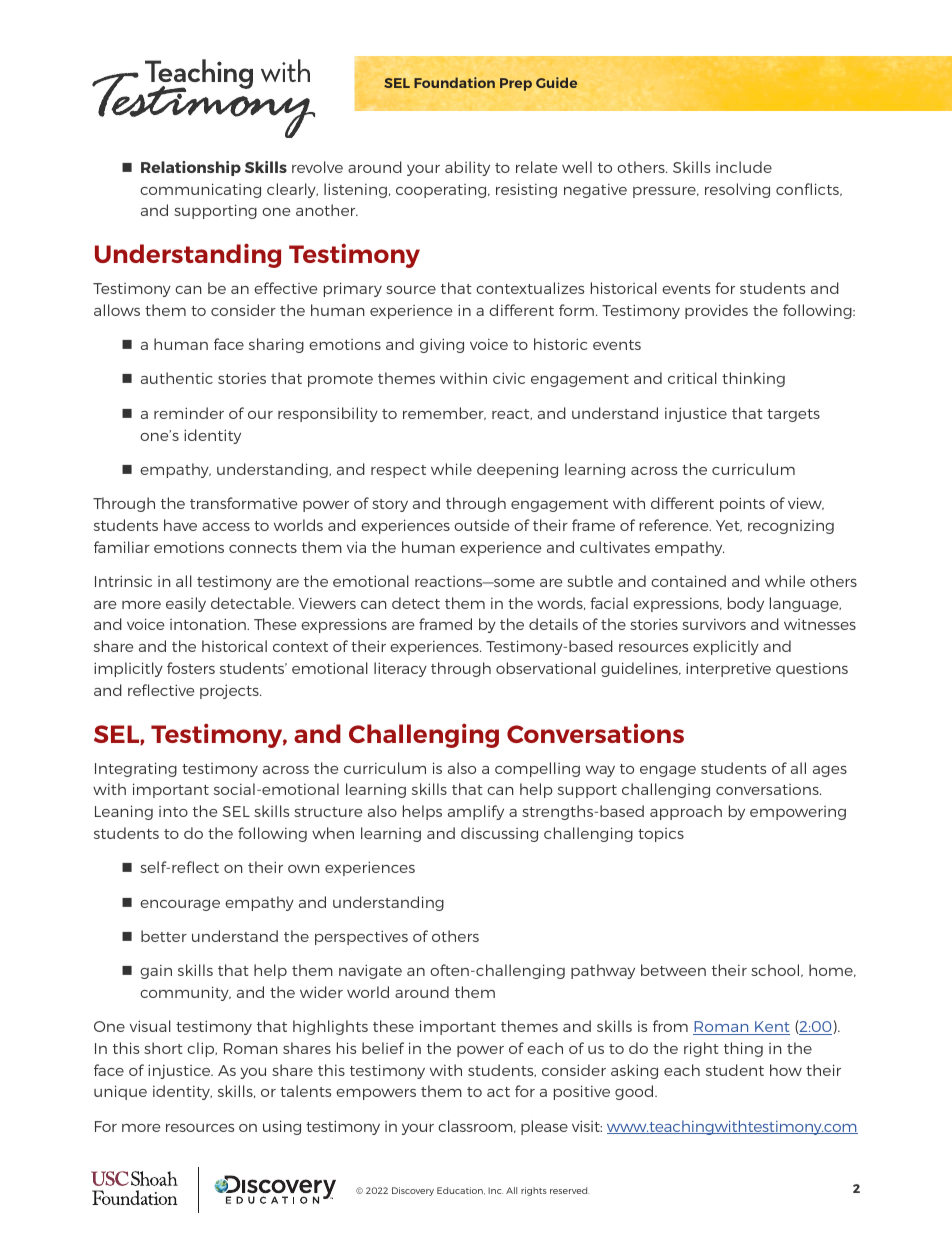  Describe the element at coordinates (553, 624) in the page. I see `details` at that location.
